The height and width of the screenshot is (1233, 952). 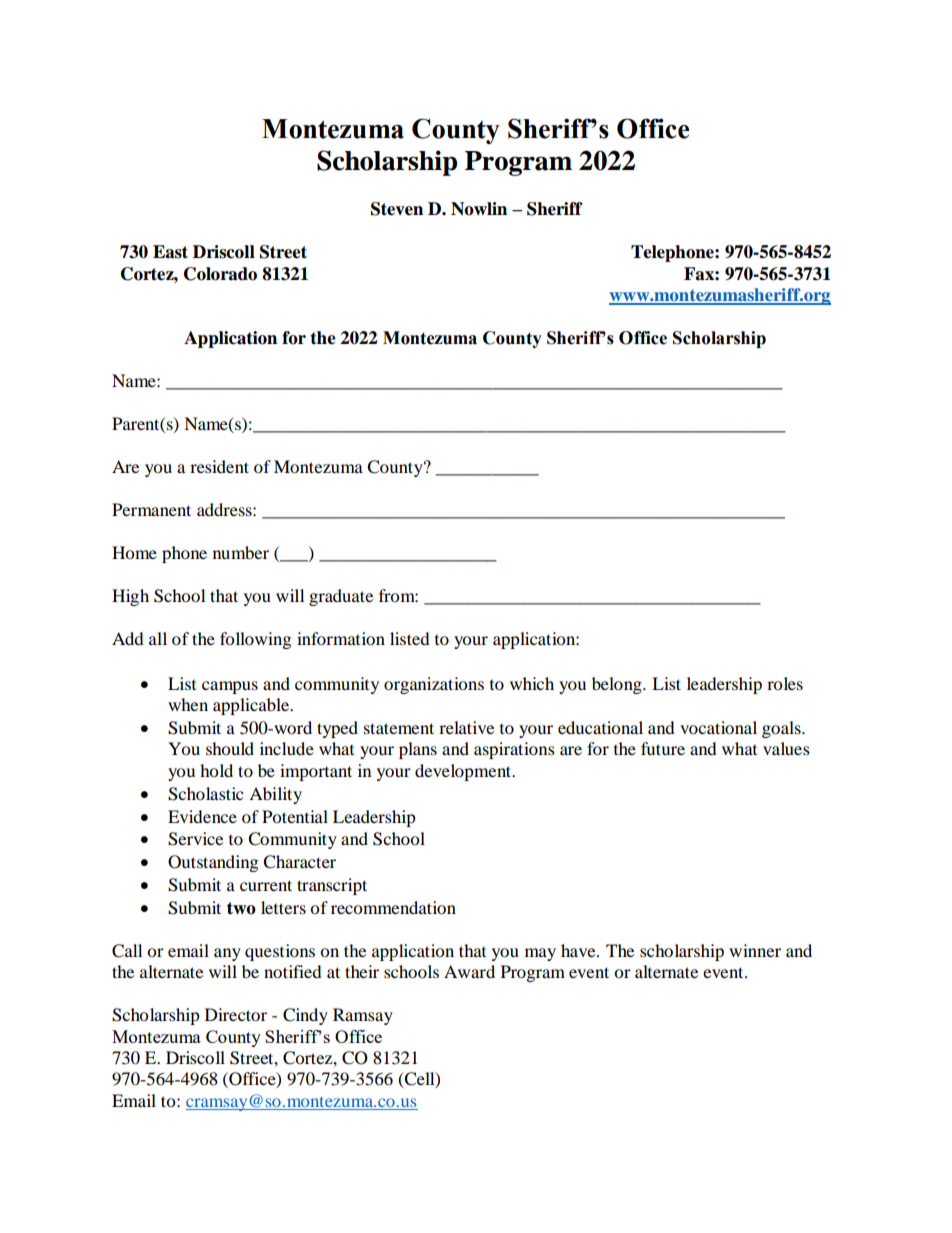 What do you see at coordinates (341, 597) in the screenshot?
I see `graduate` at bounding box center [341, 597].
